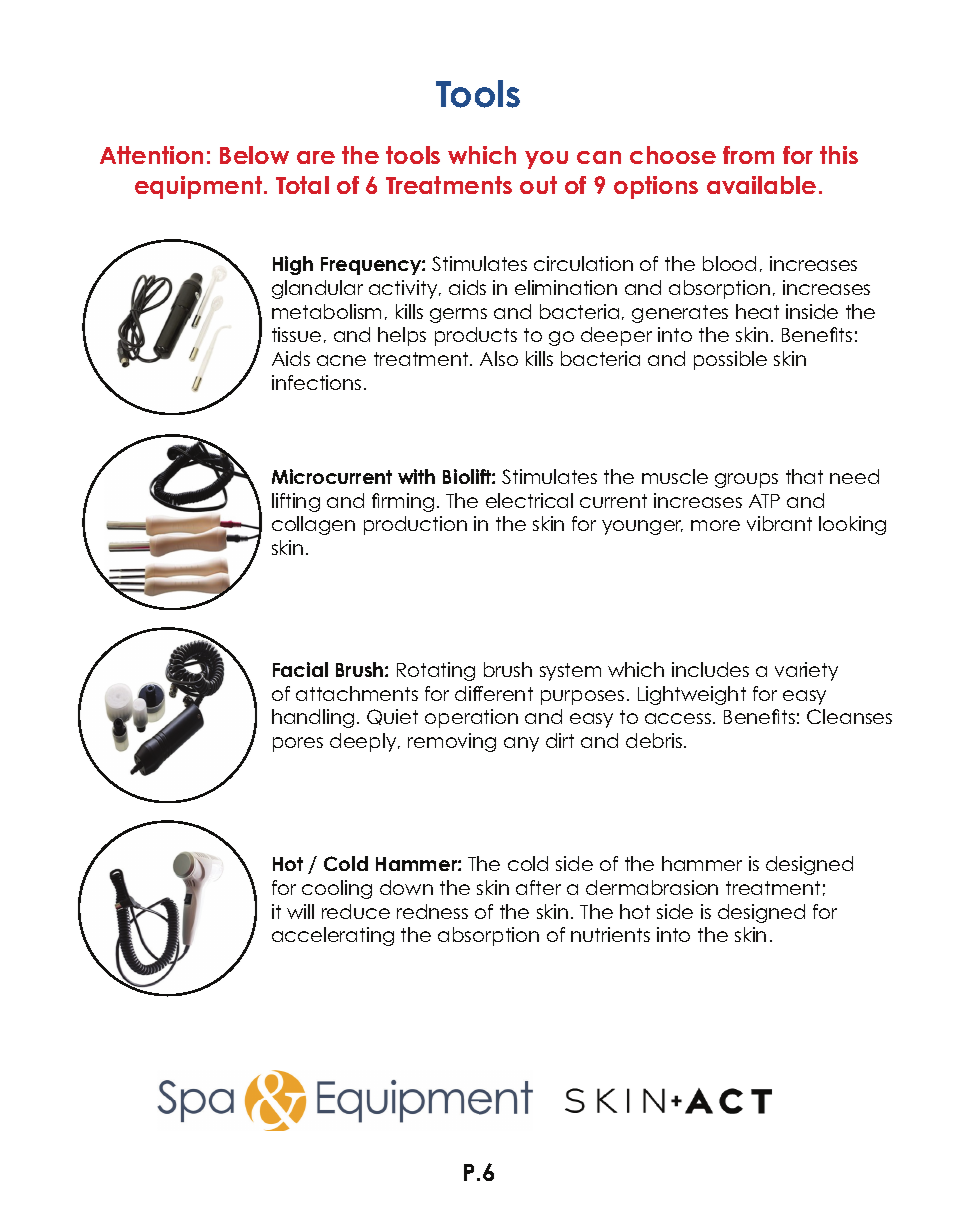 This document has width=958, height=1232. What do you see at coordinates (300, 911) in the document?
I see `will` at bounding box center [300, 911].
